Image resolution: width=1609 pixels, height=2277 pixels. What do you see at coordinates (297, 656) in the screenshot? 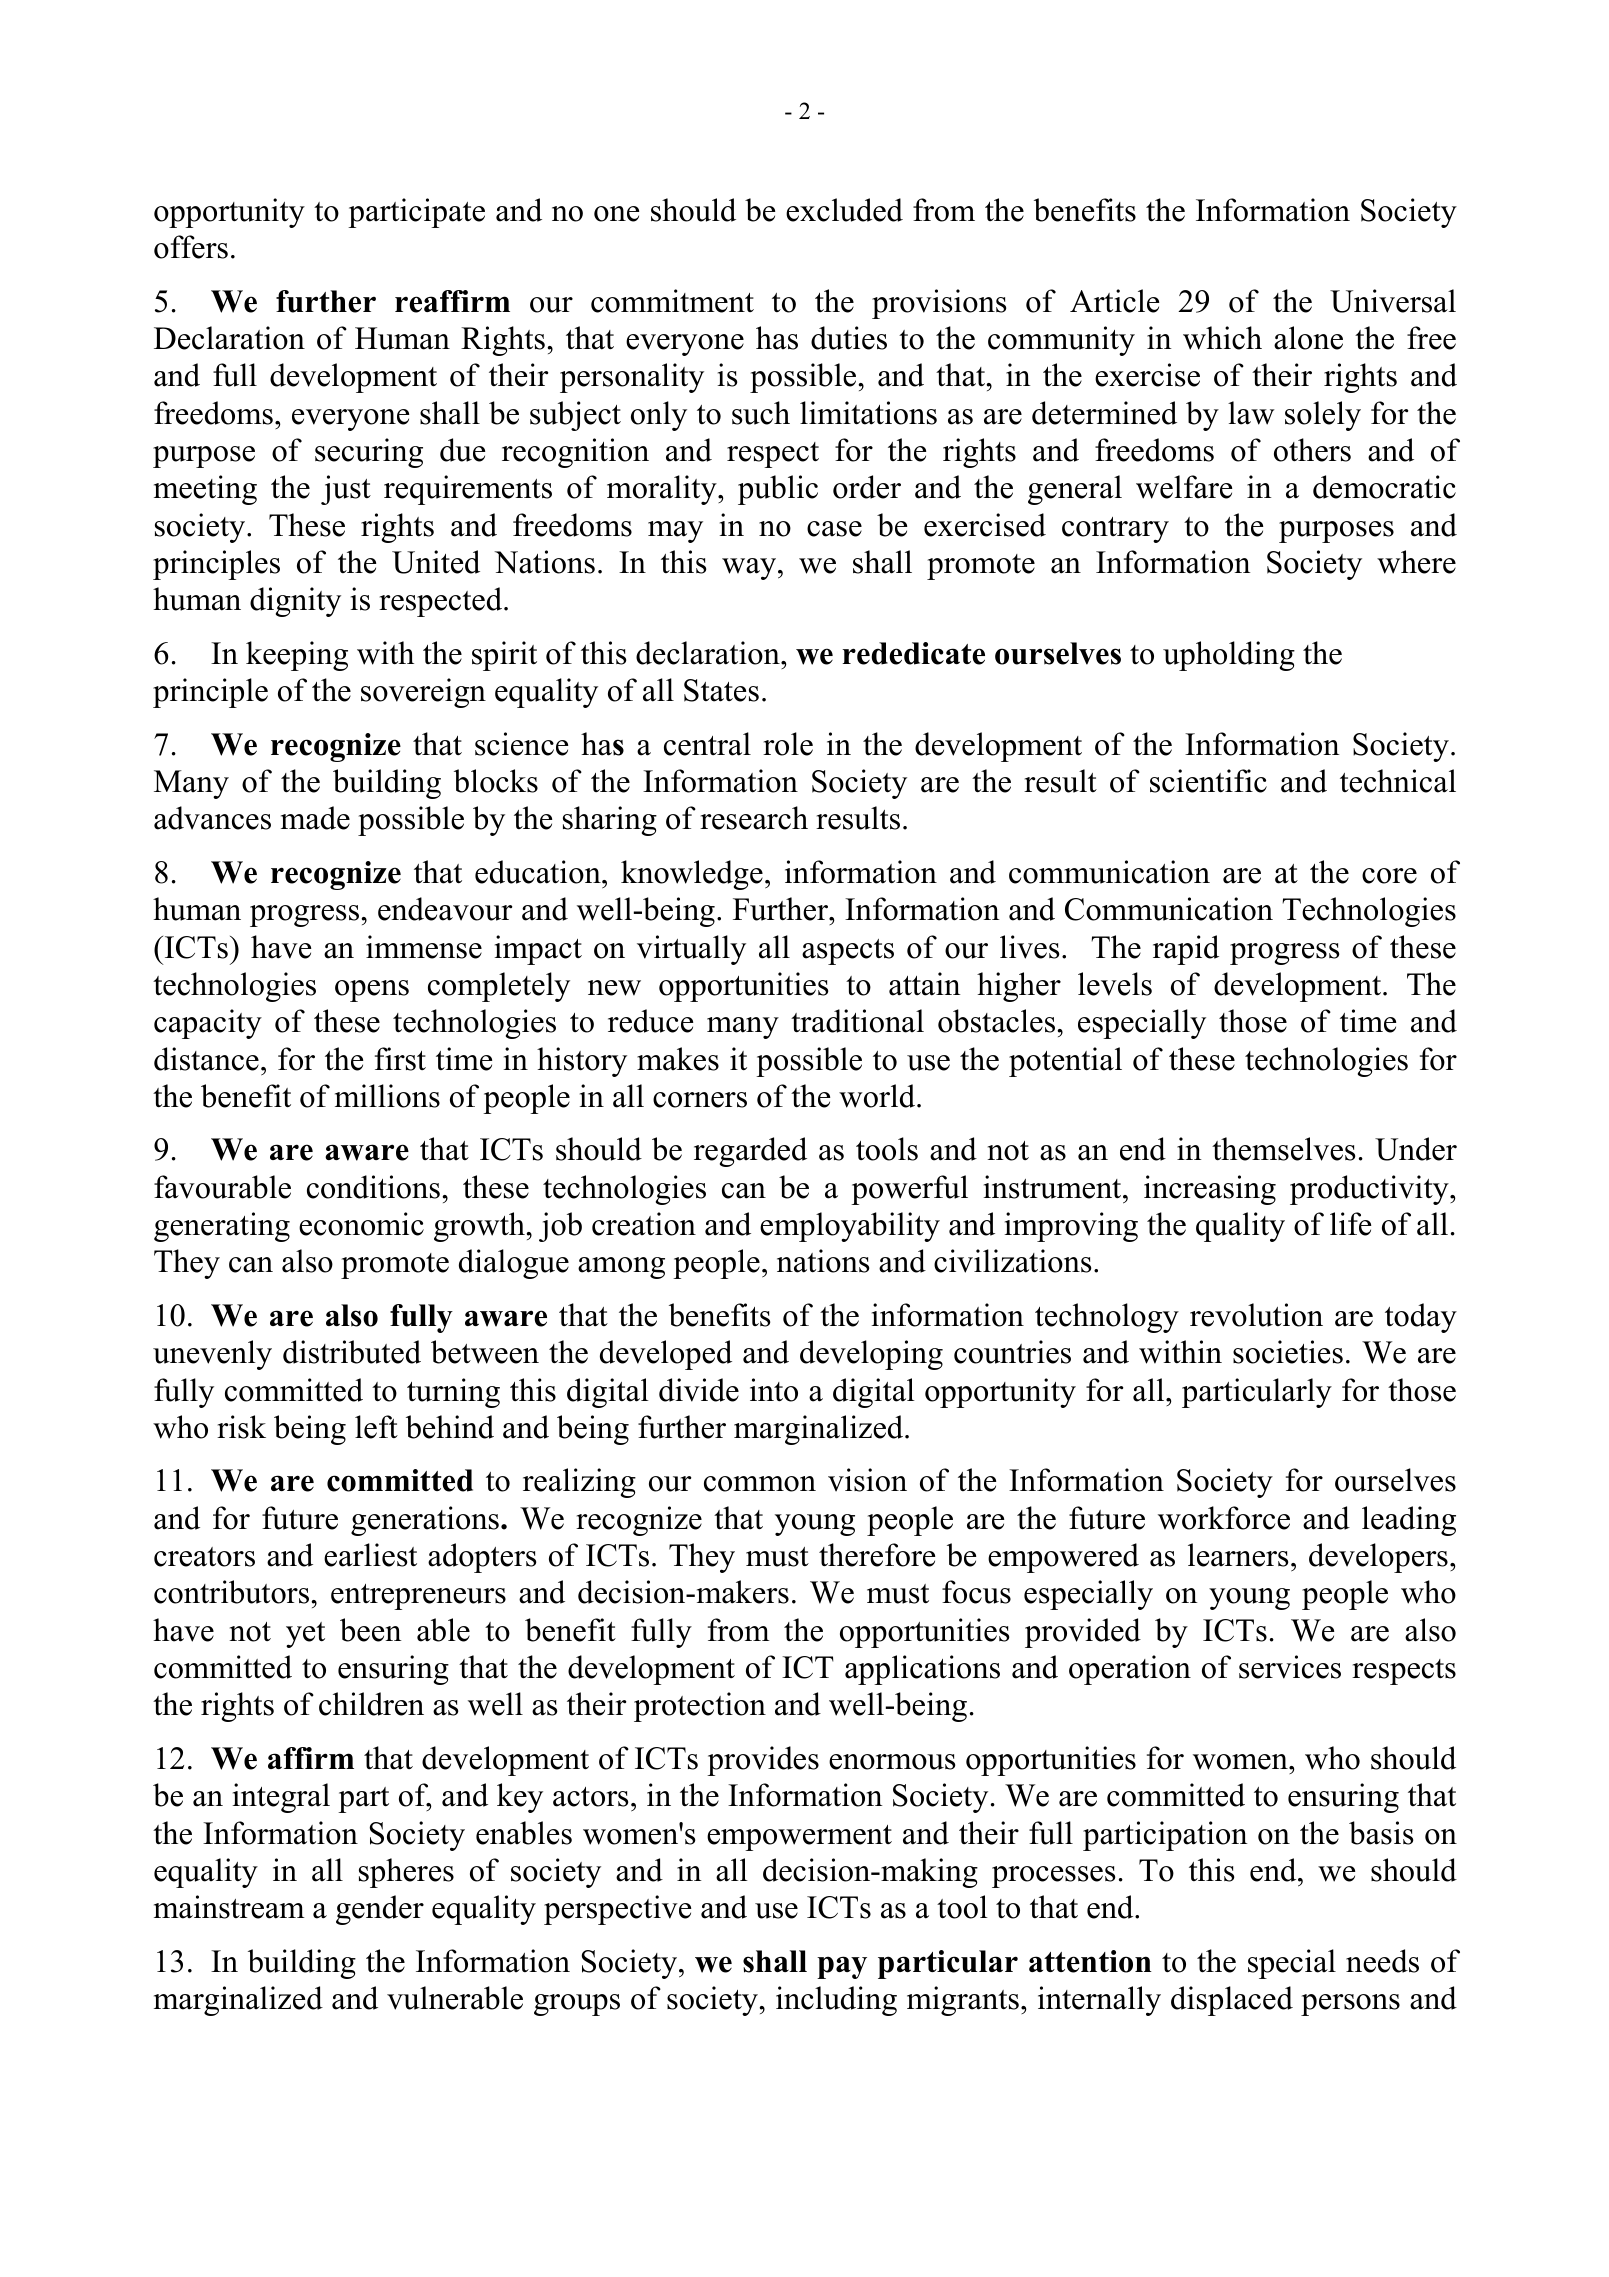
I see `keeping` at bounding box center [297, 656].
